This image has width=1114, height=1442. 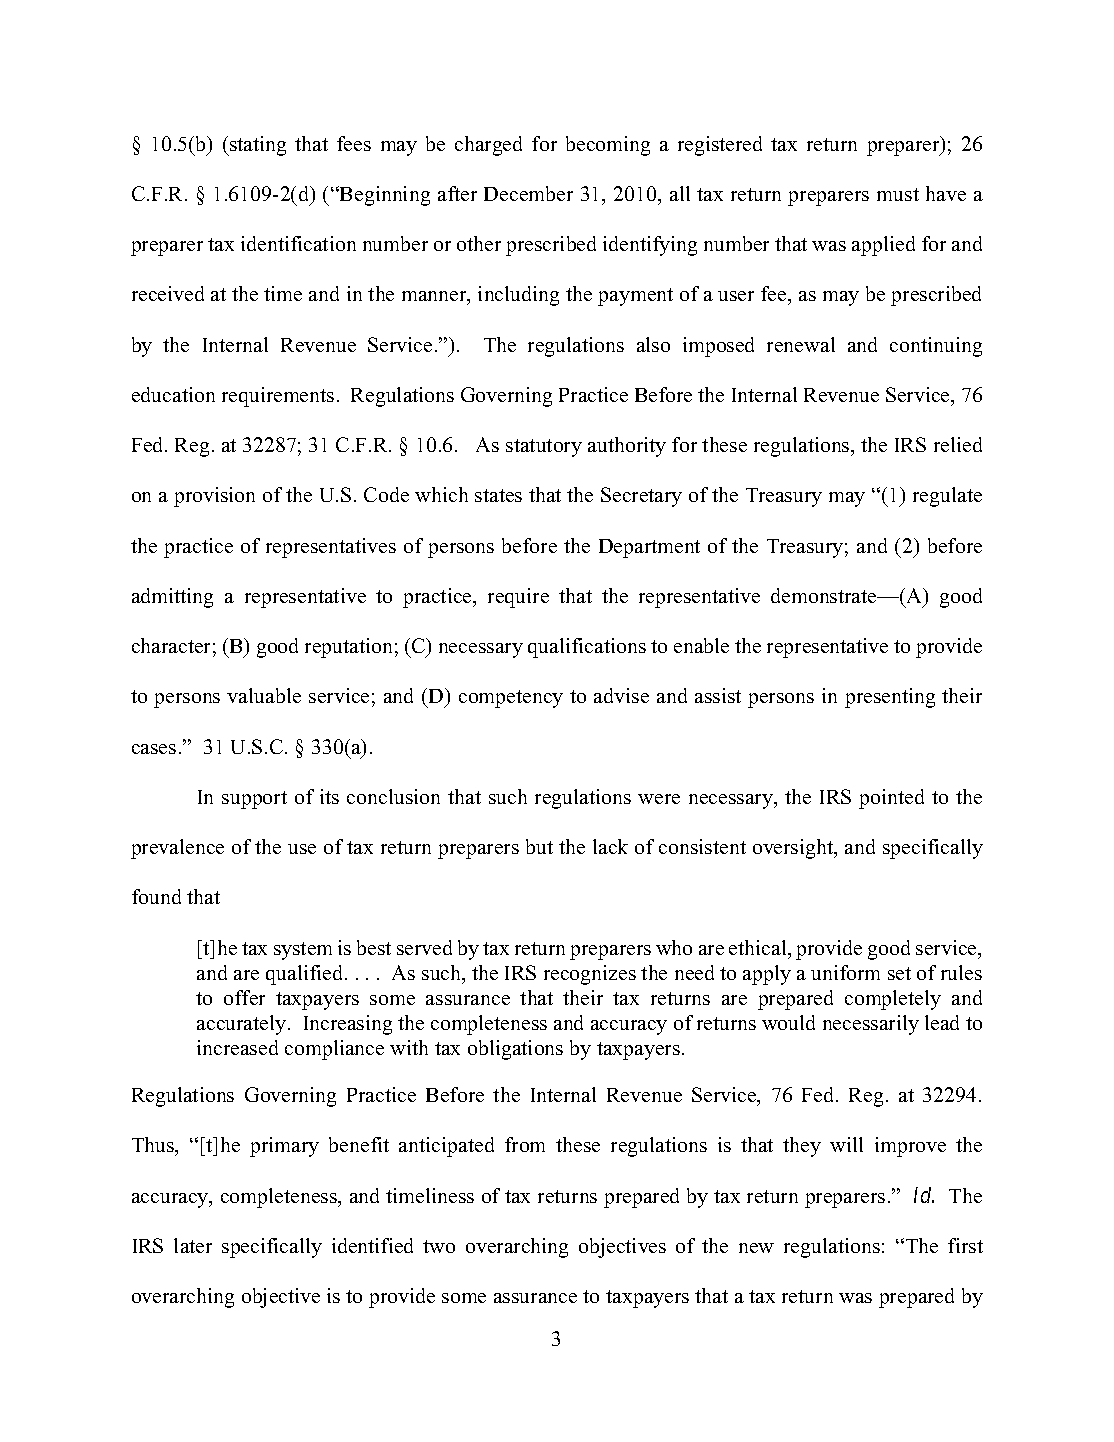 I want to click on states, so click(x=498, y=495).
